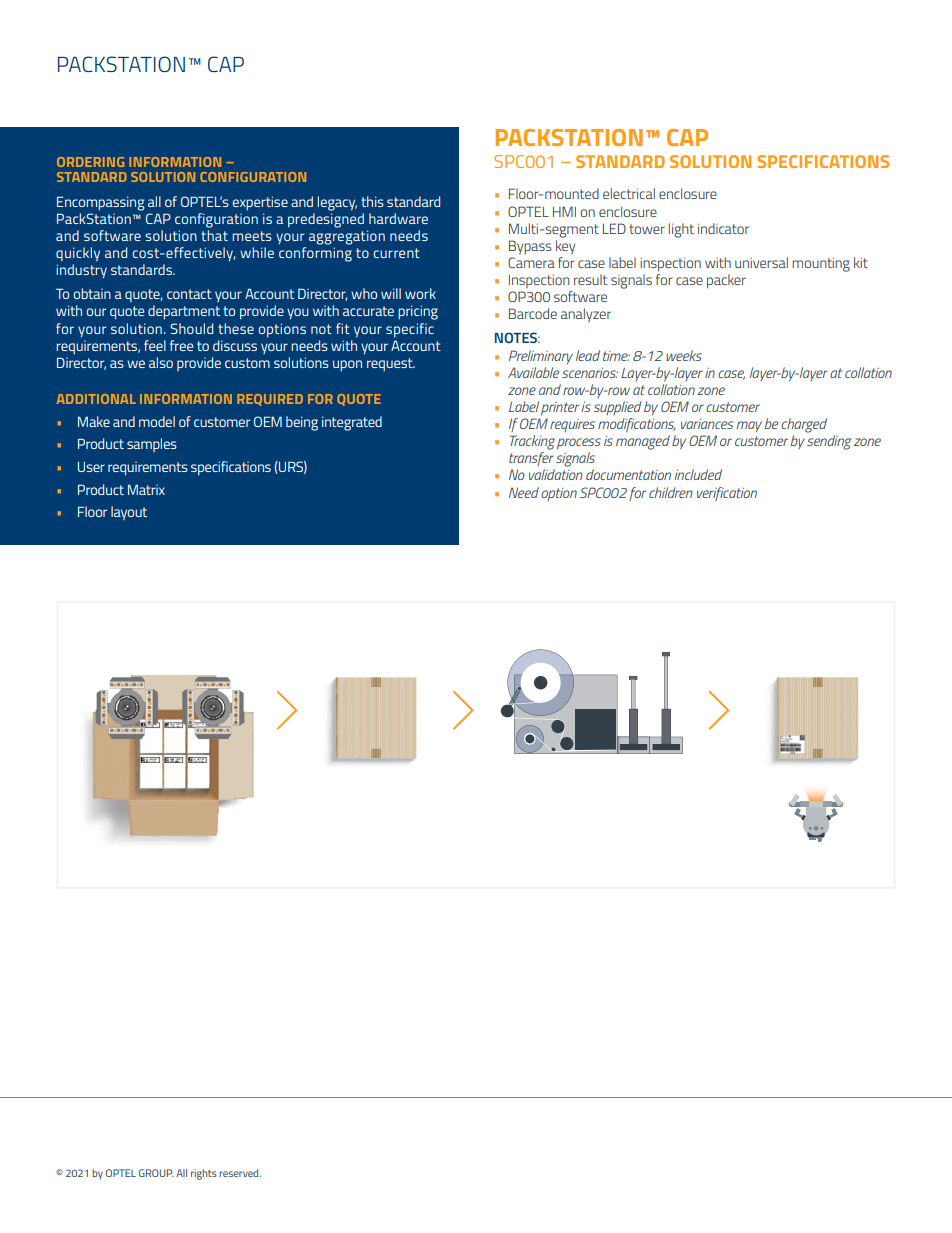 This image has width=952, height=1233. Describe the element at coordinates (556, 474) in the image. I see `validation` at that location.
